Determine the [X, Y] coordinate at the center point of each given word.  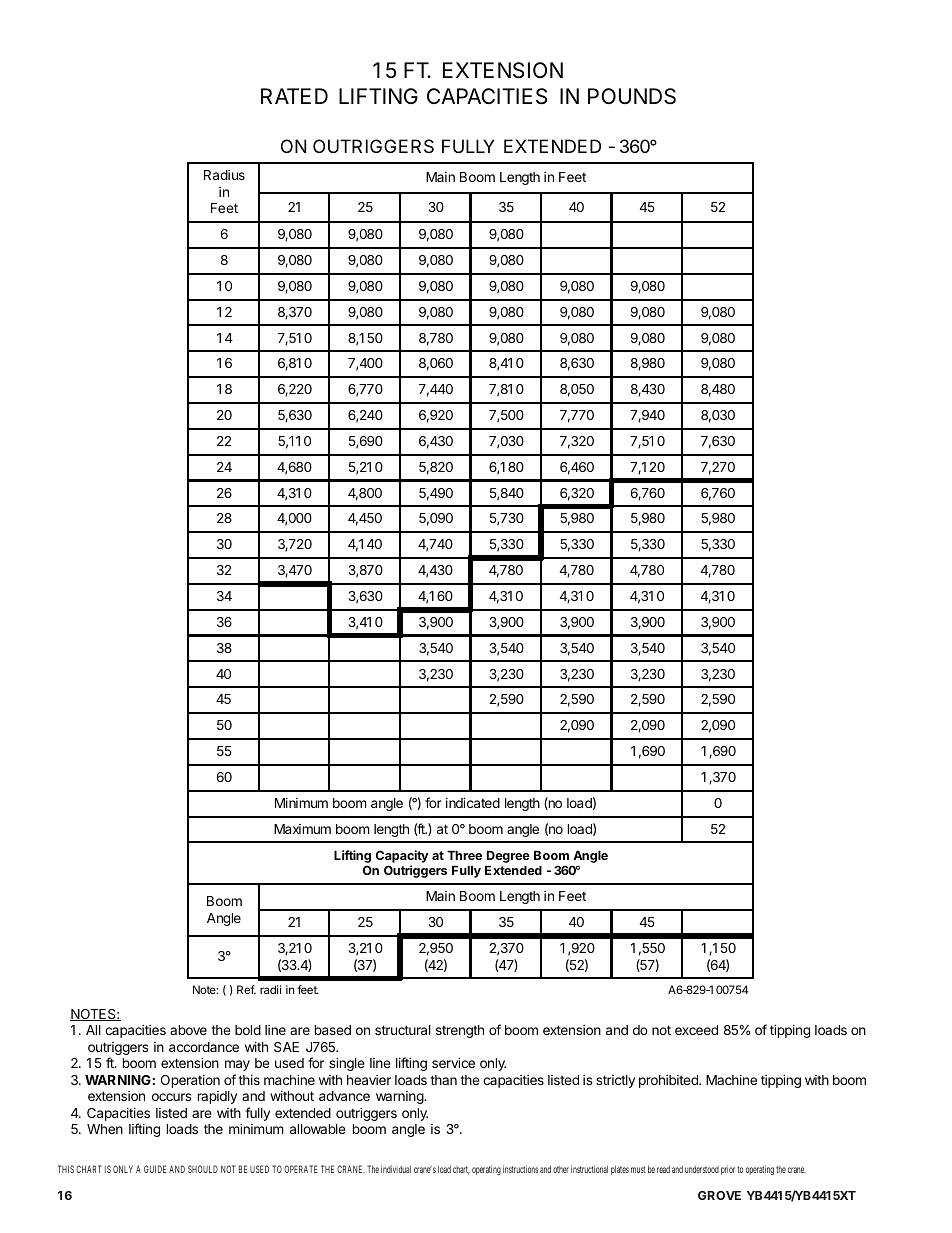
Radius [224, 175]
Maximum [302, 829]
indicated [473, 802]
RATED [294, 96]
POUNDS [632, 96]
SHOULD [203, 1169]
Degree [508, 857]
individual [396, 1169]
